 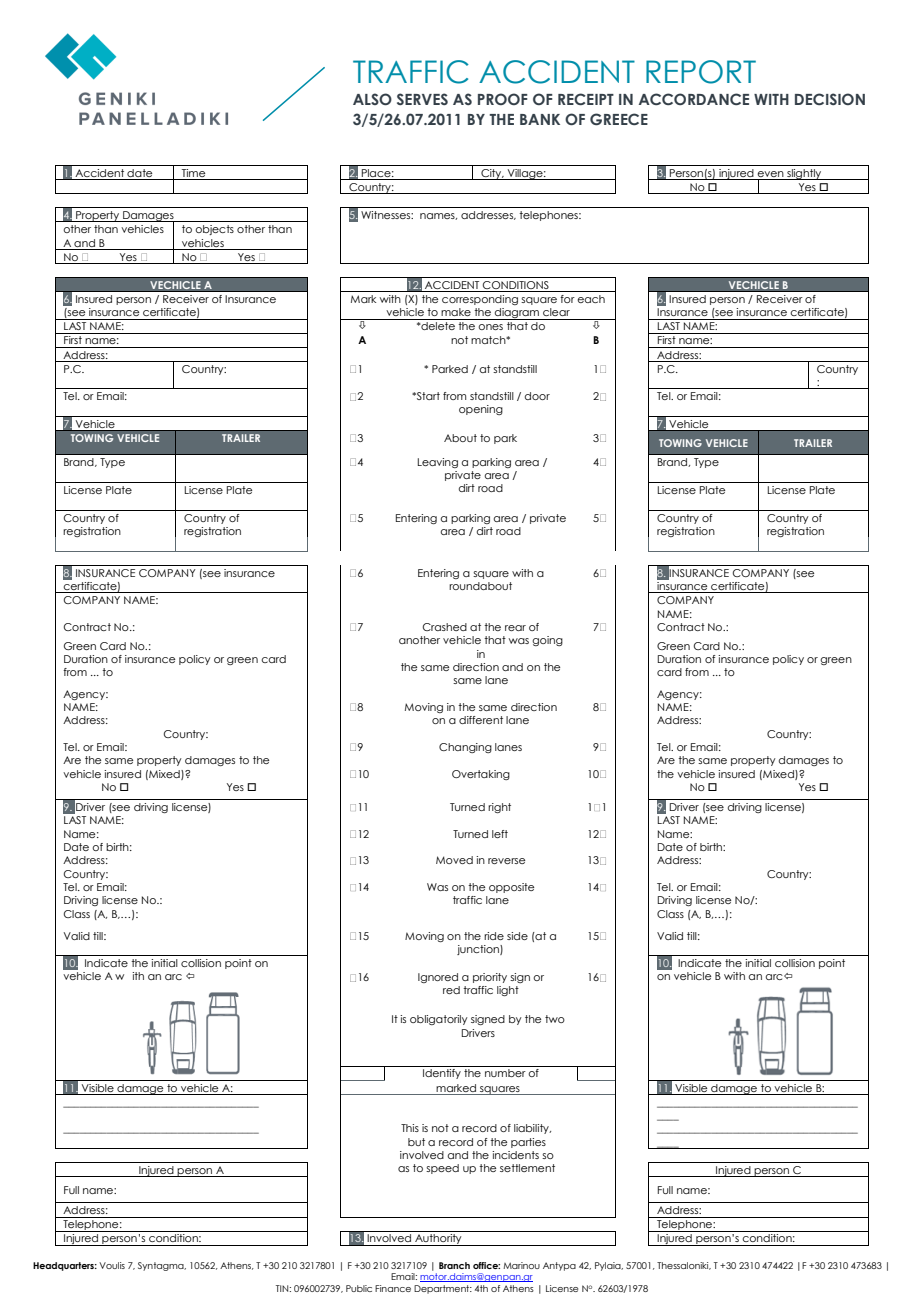 I want to click on Crashed, so click(x=445, y=627).
